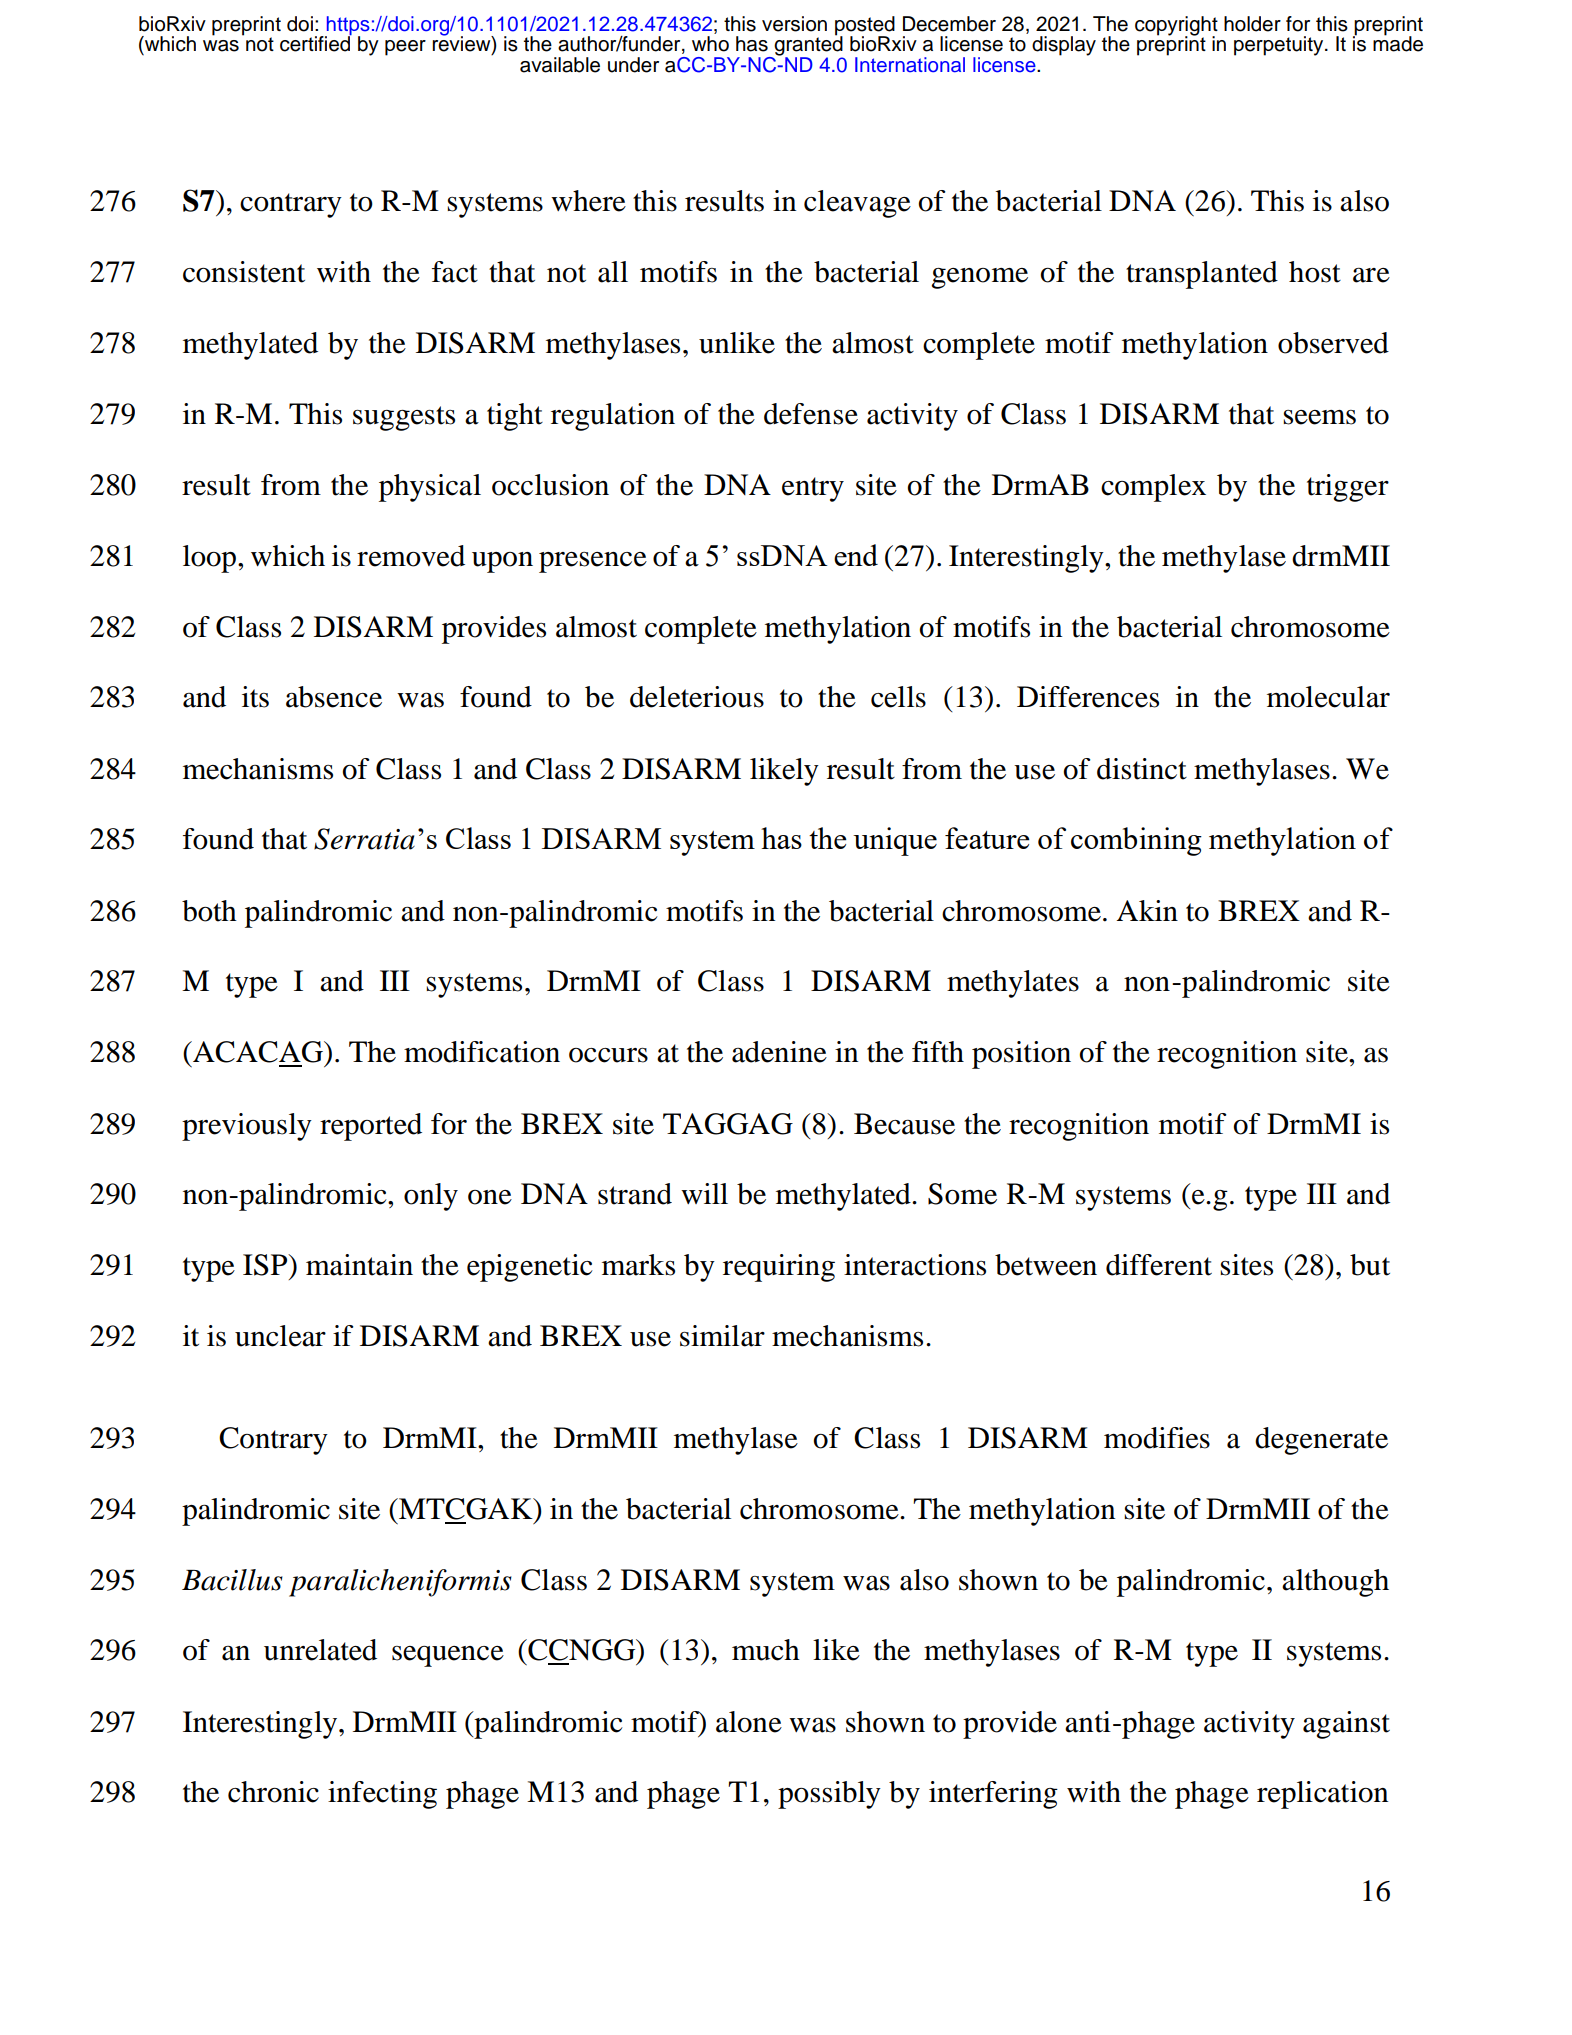 This document has width=1572, height=2035. Describe the element at coordinates (209, 911) in the document. I see `both` at that location.
